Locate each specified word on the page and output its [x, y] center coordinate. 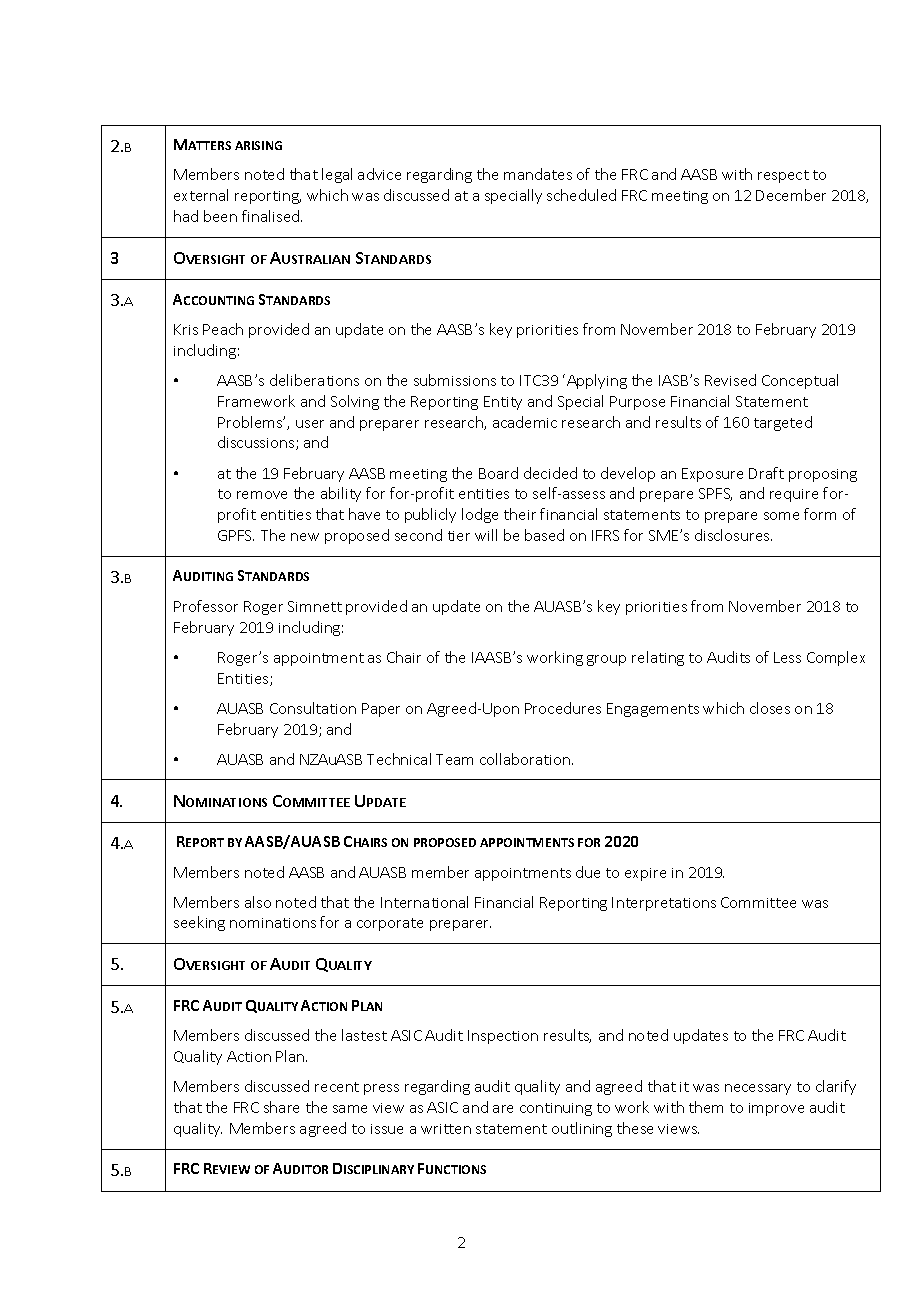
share [281, 1107]
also [258, 902]
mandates [538, 174]
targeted [783, 423]
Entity [503, 403]
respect [783, 176]
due [588, 872]
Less [787, 657]
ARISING [258, 145]
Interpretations [664, 904]
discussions [257, 443]
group [606, 660]
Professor [206, 606]
